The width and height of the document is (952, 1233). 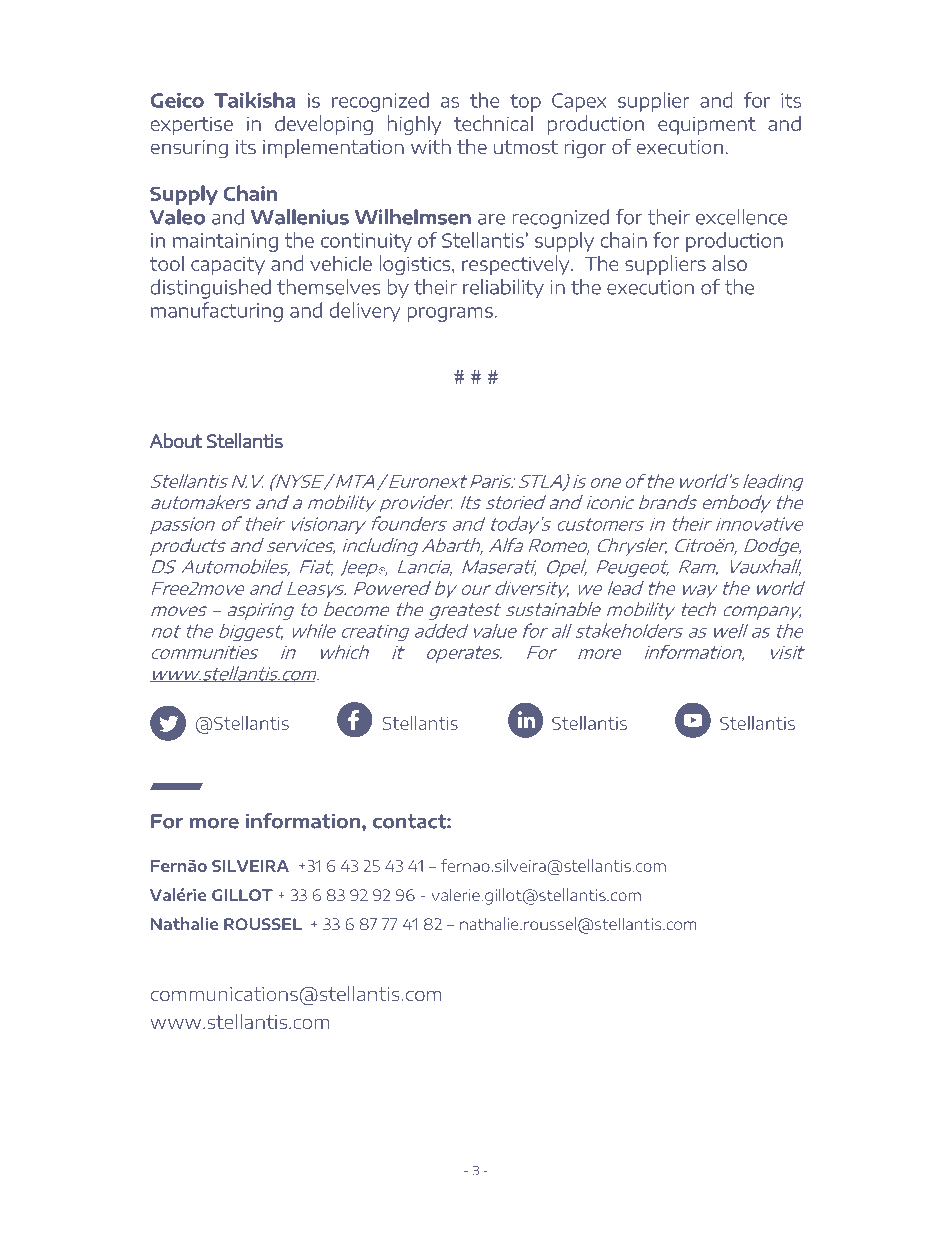 I want to click on are, so click(x=491, y=219).
